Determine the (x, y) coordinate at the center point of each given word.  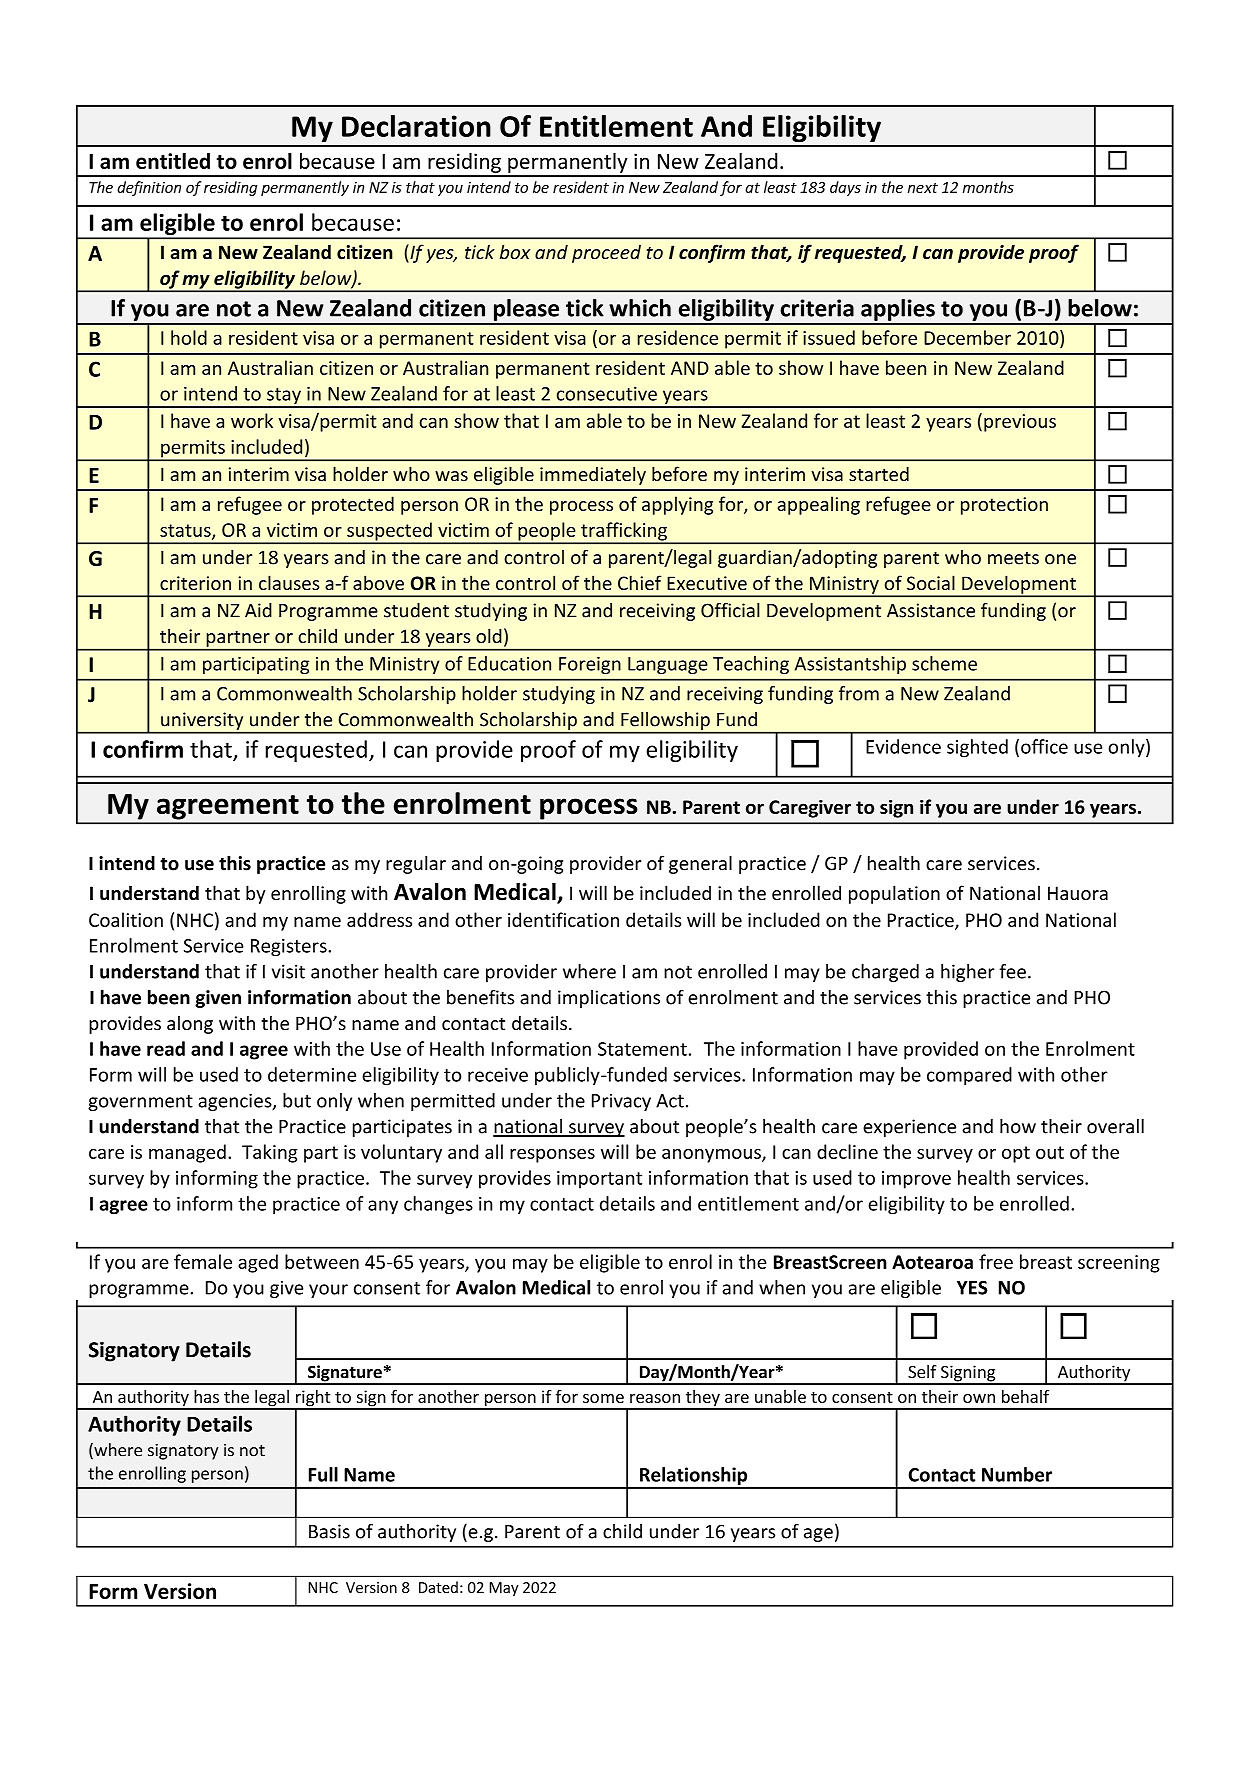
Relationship (694, 1477)
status (186, 531)
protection (1004, 506)
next (923, 188)
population (894, 894)
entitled (173, 161)
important (599, 1180)
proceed (606, 254)
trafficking (624, 532)
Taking (270, 1153)
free (996, 1261)
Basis (329, 1531)
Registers (290, 948)
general (700, 864)
